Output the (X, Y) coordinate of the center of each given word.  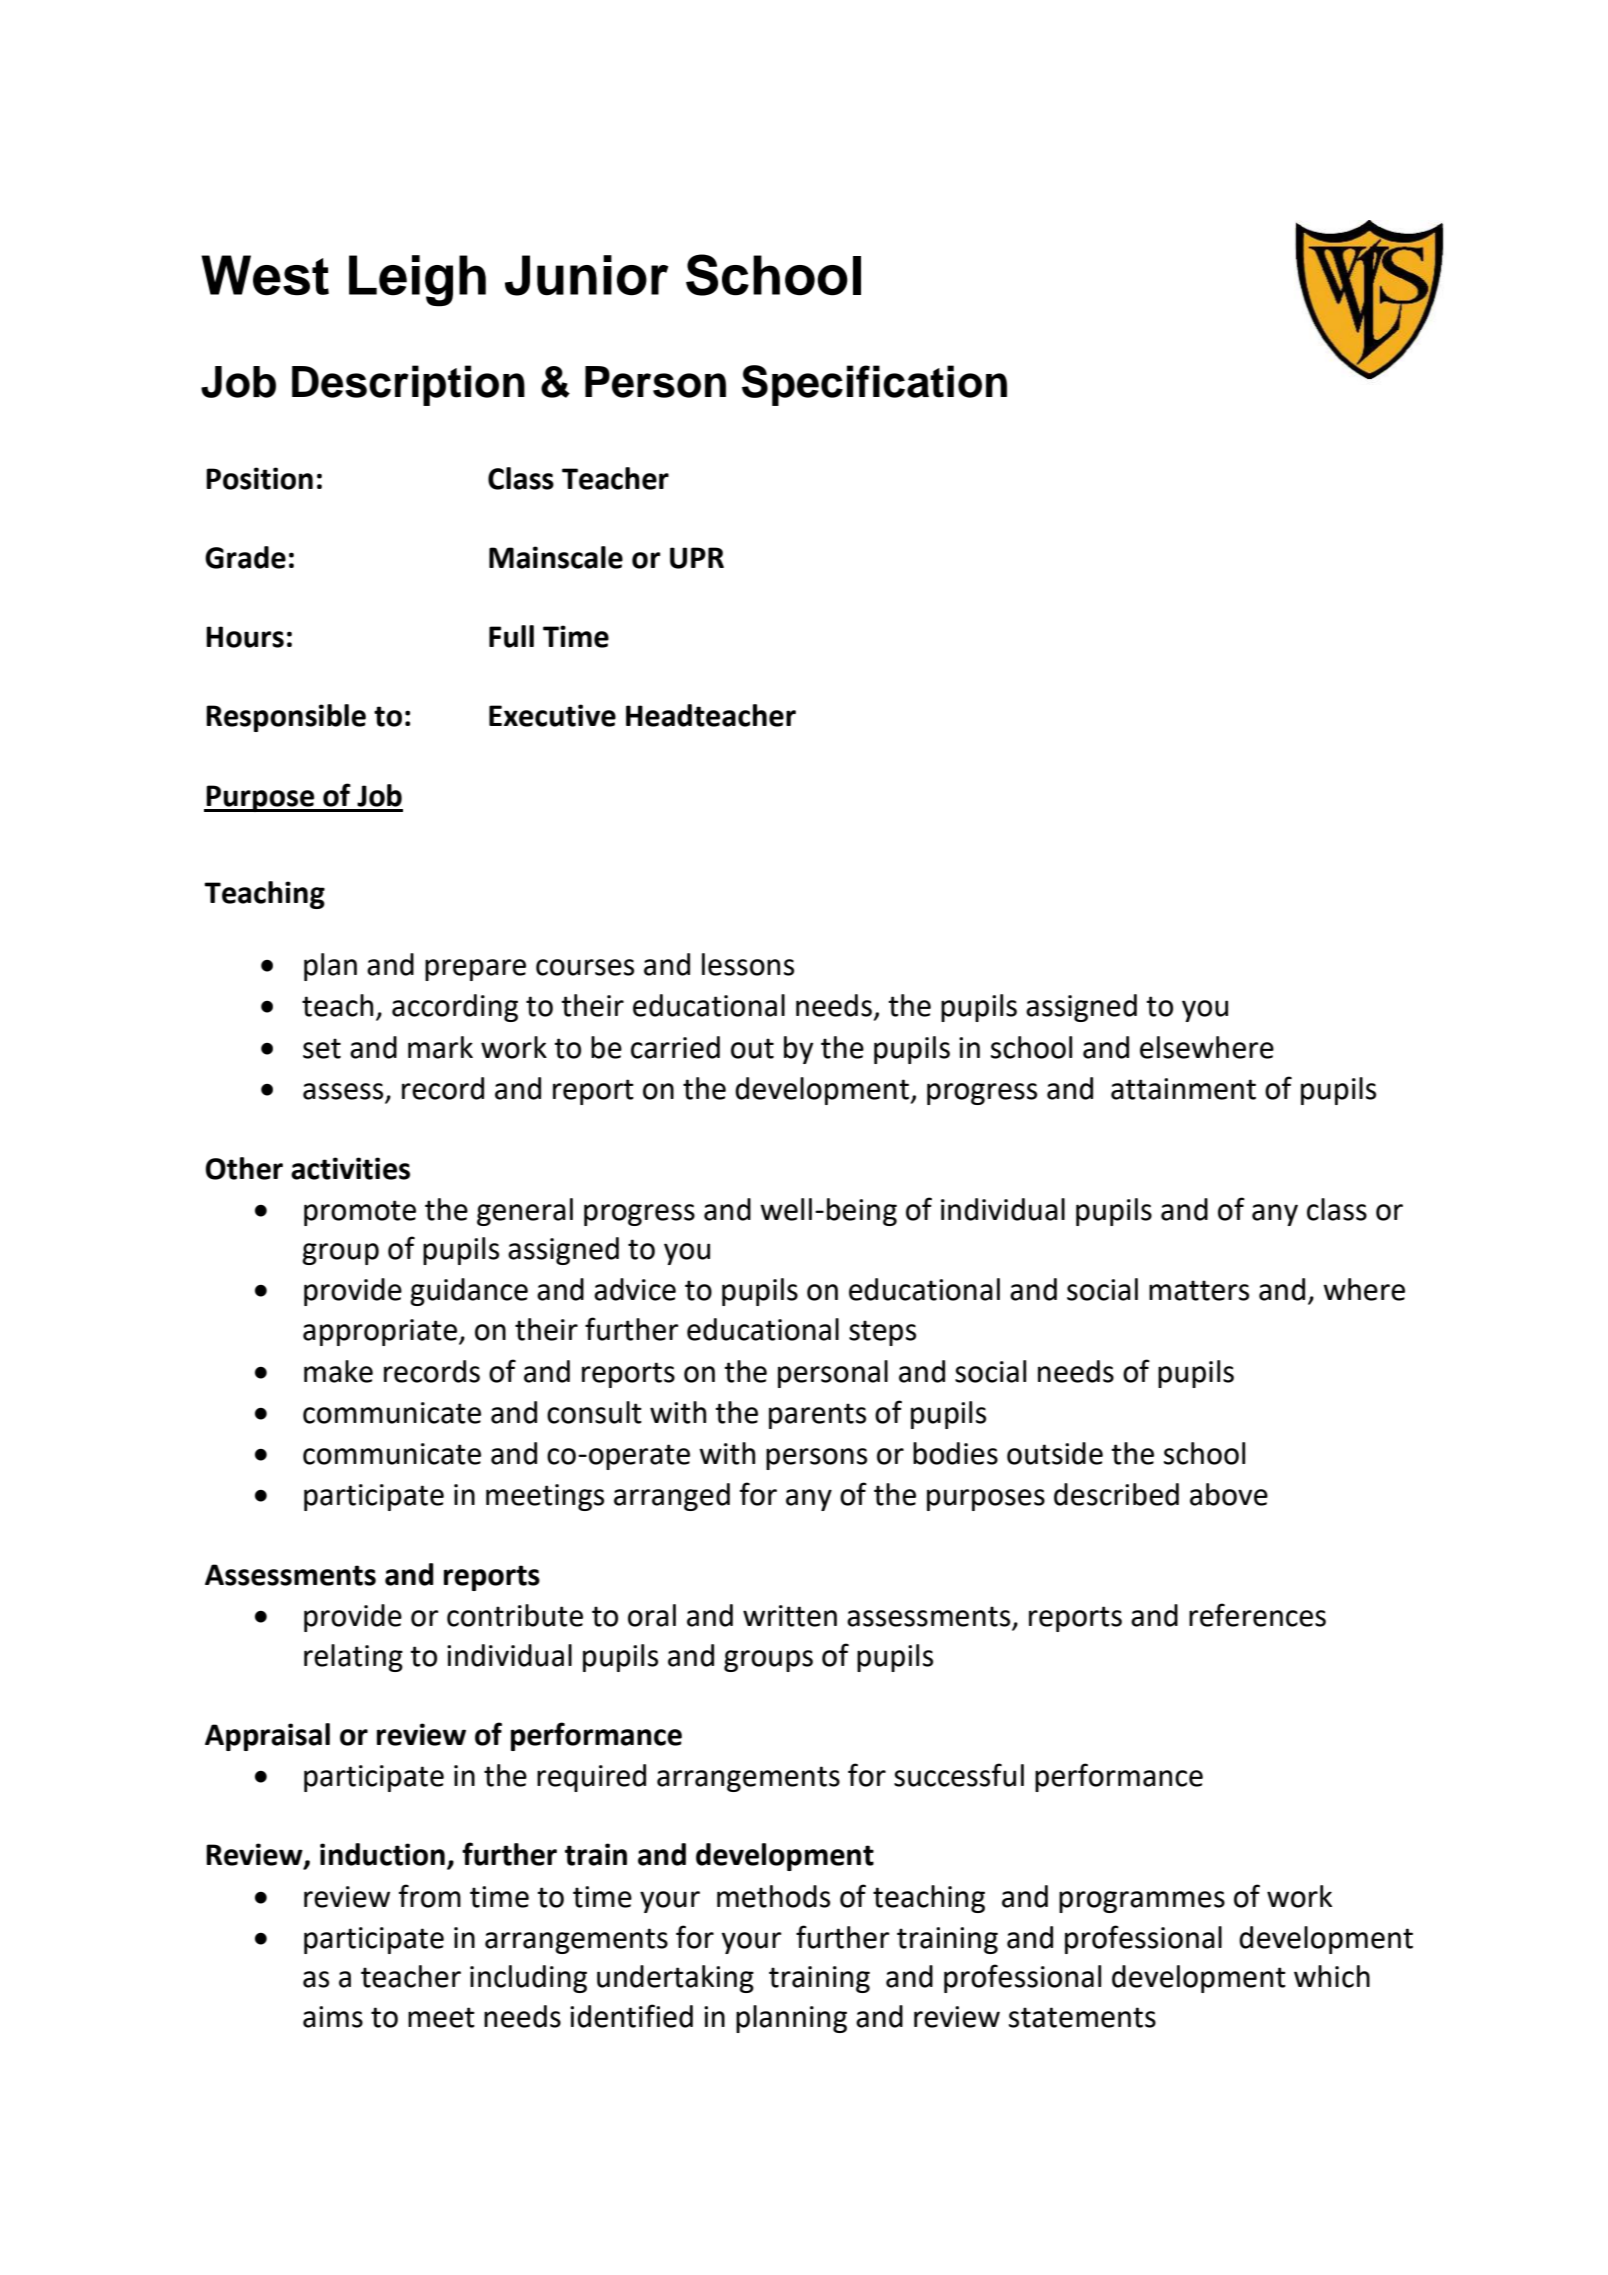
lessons (748, 964)
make (338, 1371)
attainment (1183, 1089)
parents (817, 1416)
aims (333, 2017)
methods (773, 1896)
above (1229, 1494)
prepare (475, 970)
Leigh (417, 281)
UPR (697, 558)
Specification (874, 385)
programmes (1142, 1902)
